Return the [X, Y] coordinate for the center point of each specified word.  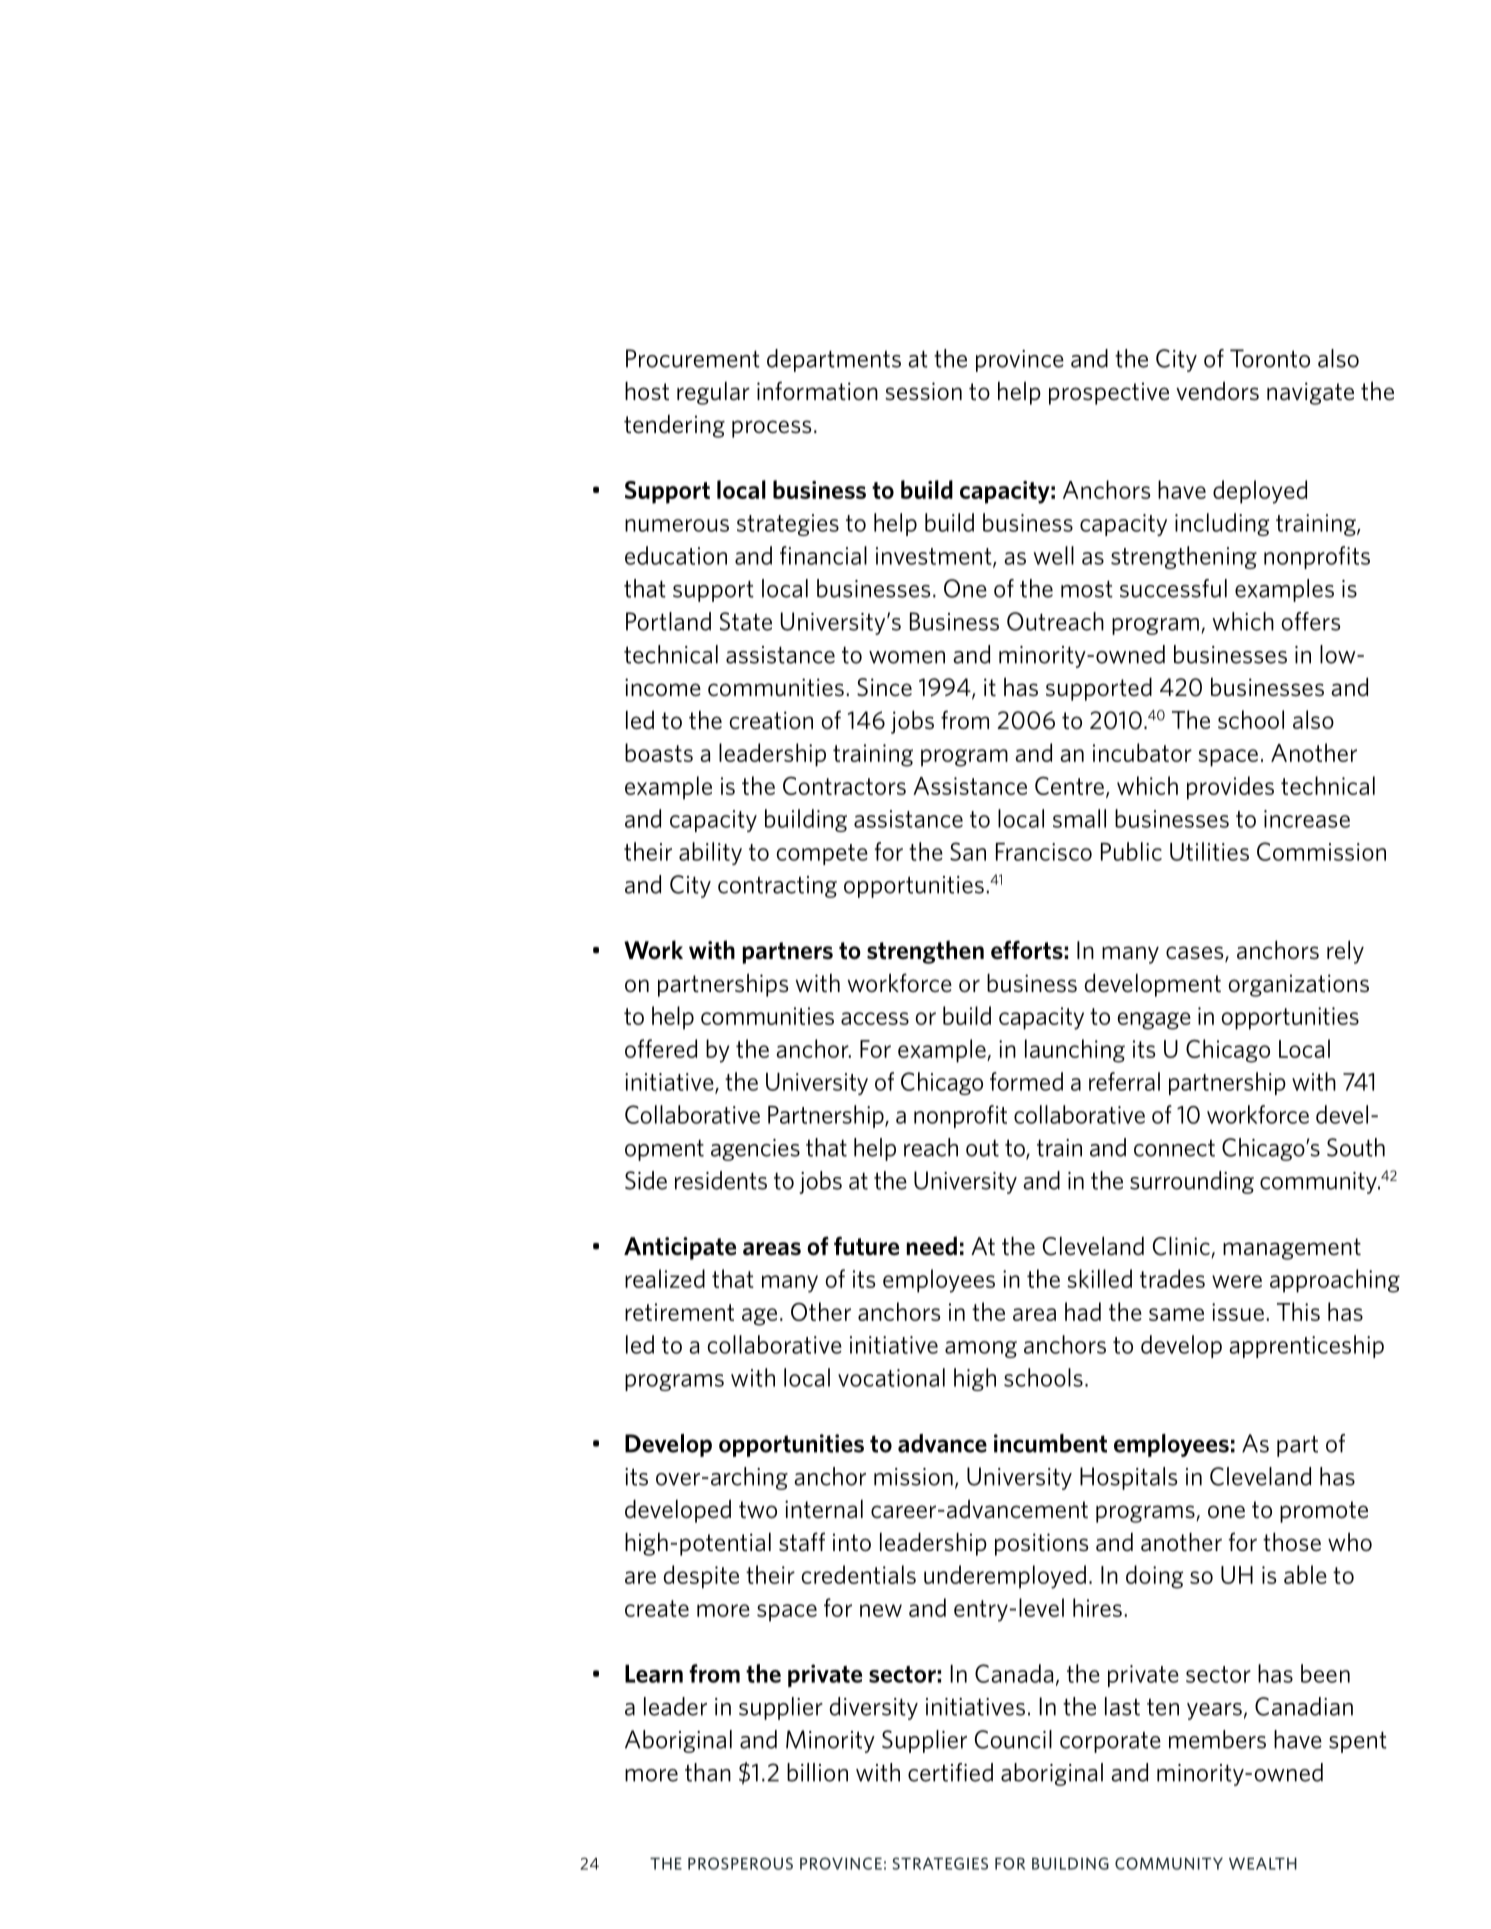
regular [713, 393]
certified [950, 1772]
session [923, 391]
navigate [1310, 393]
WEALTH [1263, 1863]
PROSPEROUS [740, 1863]
